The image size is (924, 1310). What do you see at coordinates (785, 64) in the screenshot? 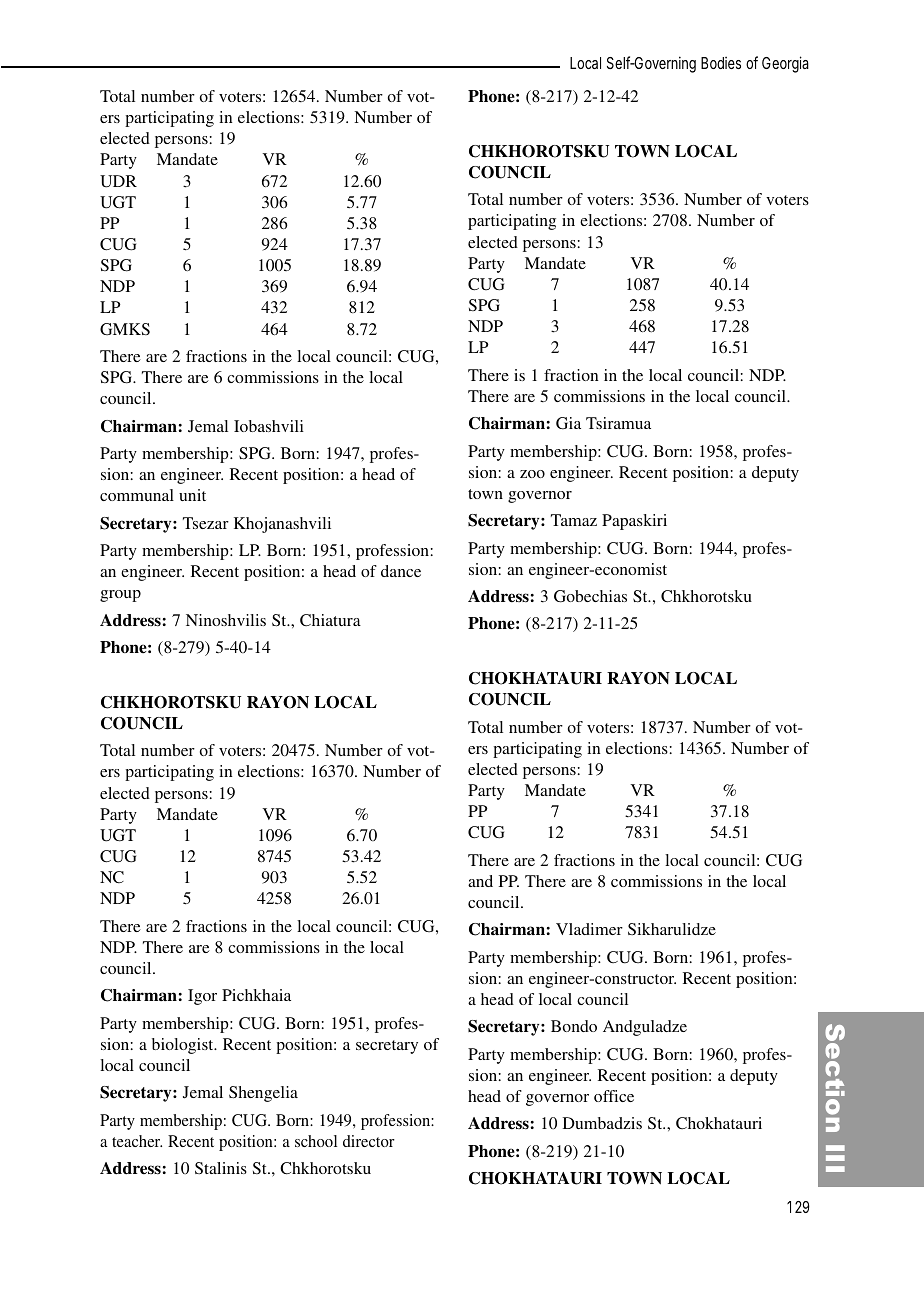
I see `Georgia` at bounding box center [785, 64].
